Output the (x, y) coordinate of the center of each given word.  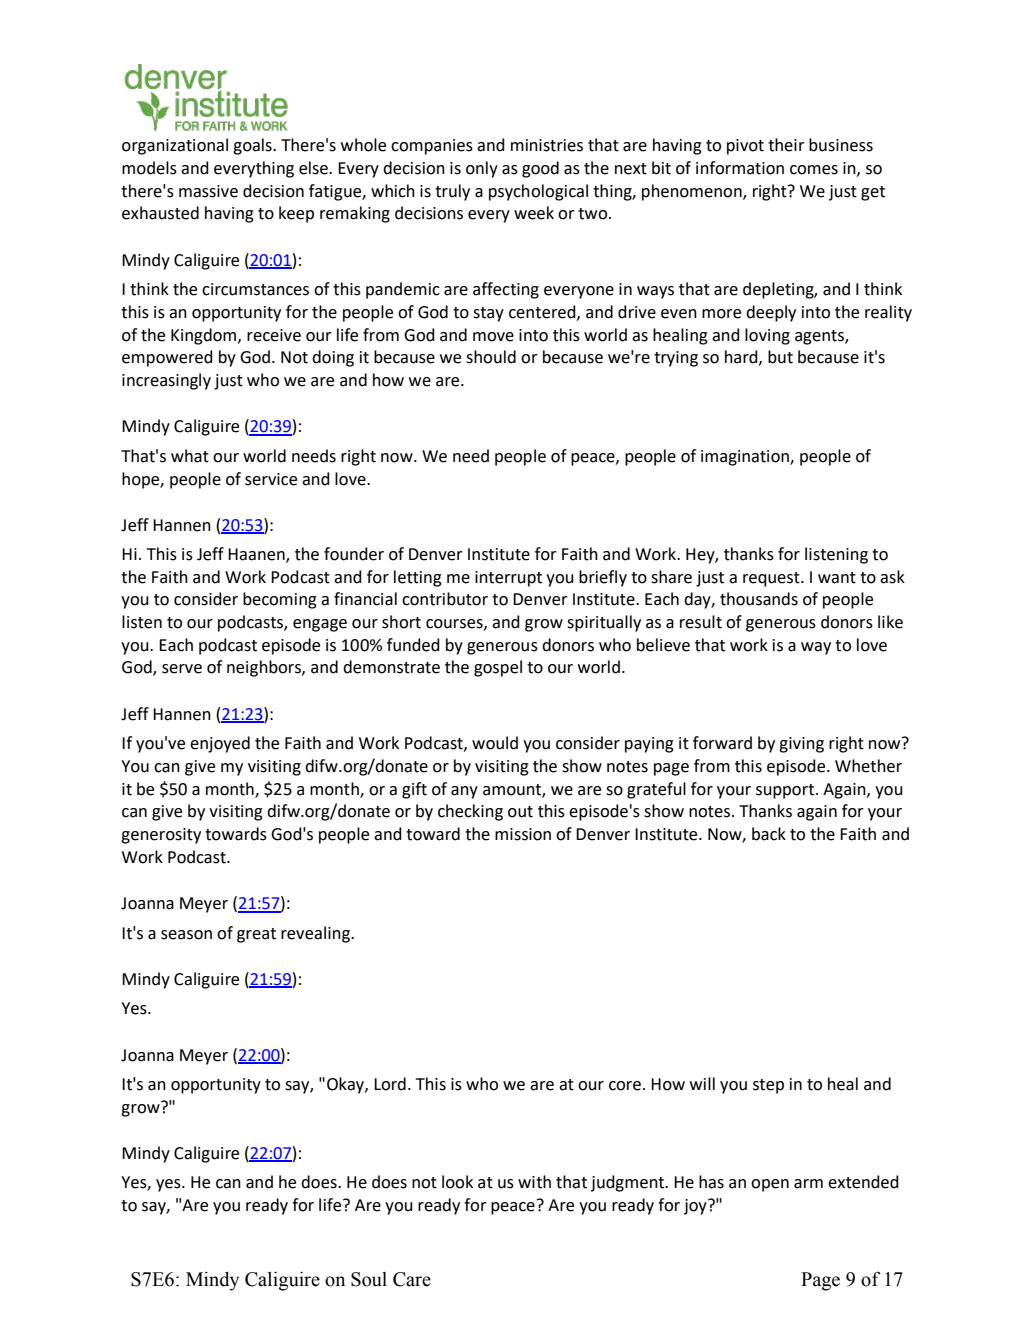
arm (808, 1184)
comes (814, 170)
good (540, 169)
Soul (369, 1279)
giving (801, 745)
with (534, 1182)
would (495, 743)
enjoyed (220, 744)
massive (208, 191)
